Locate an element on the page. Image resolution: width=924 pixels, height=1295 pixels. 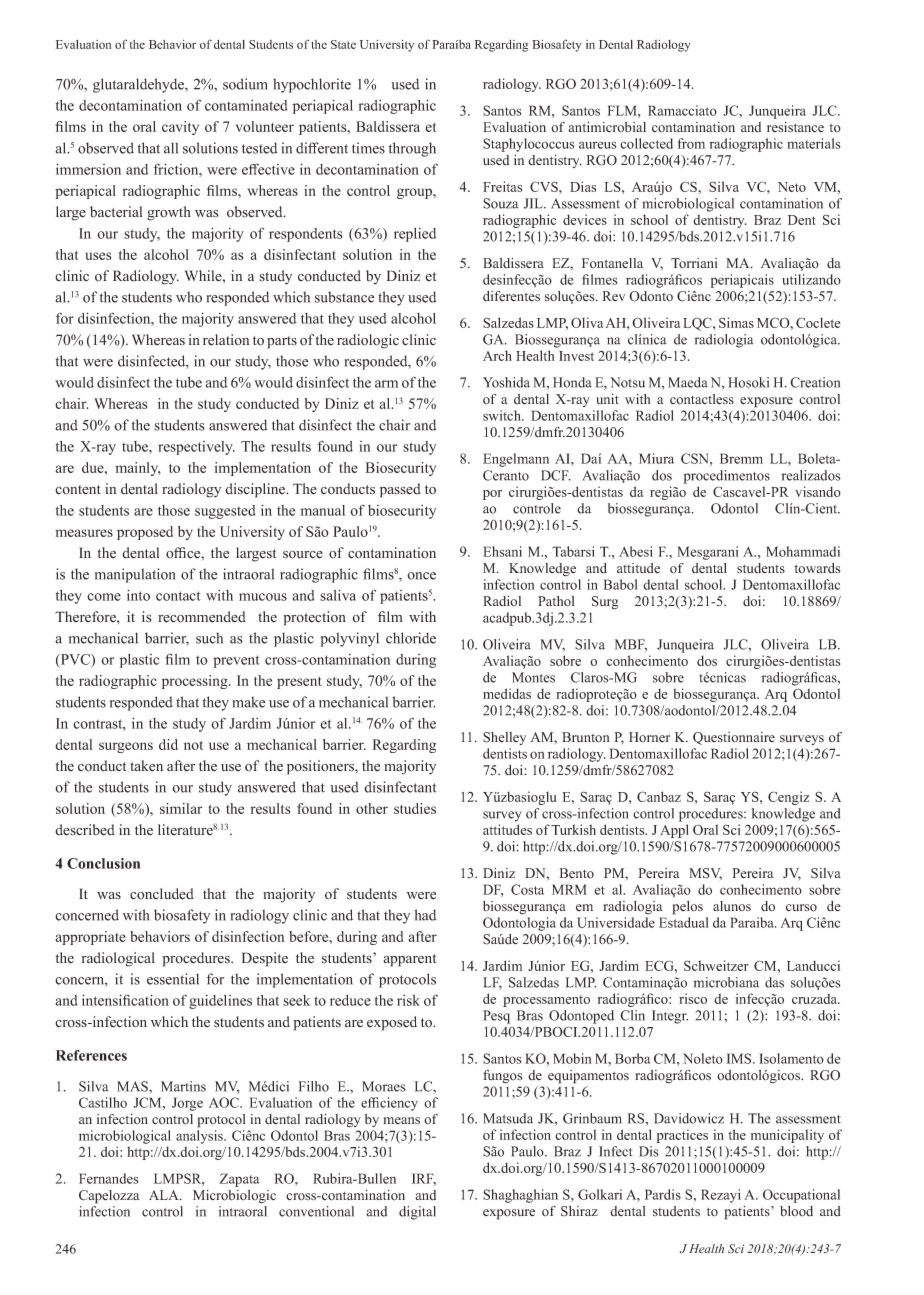
practices is located at coordinates (682, 1136).
